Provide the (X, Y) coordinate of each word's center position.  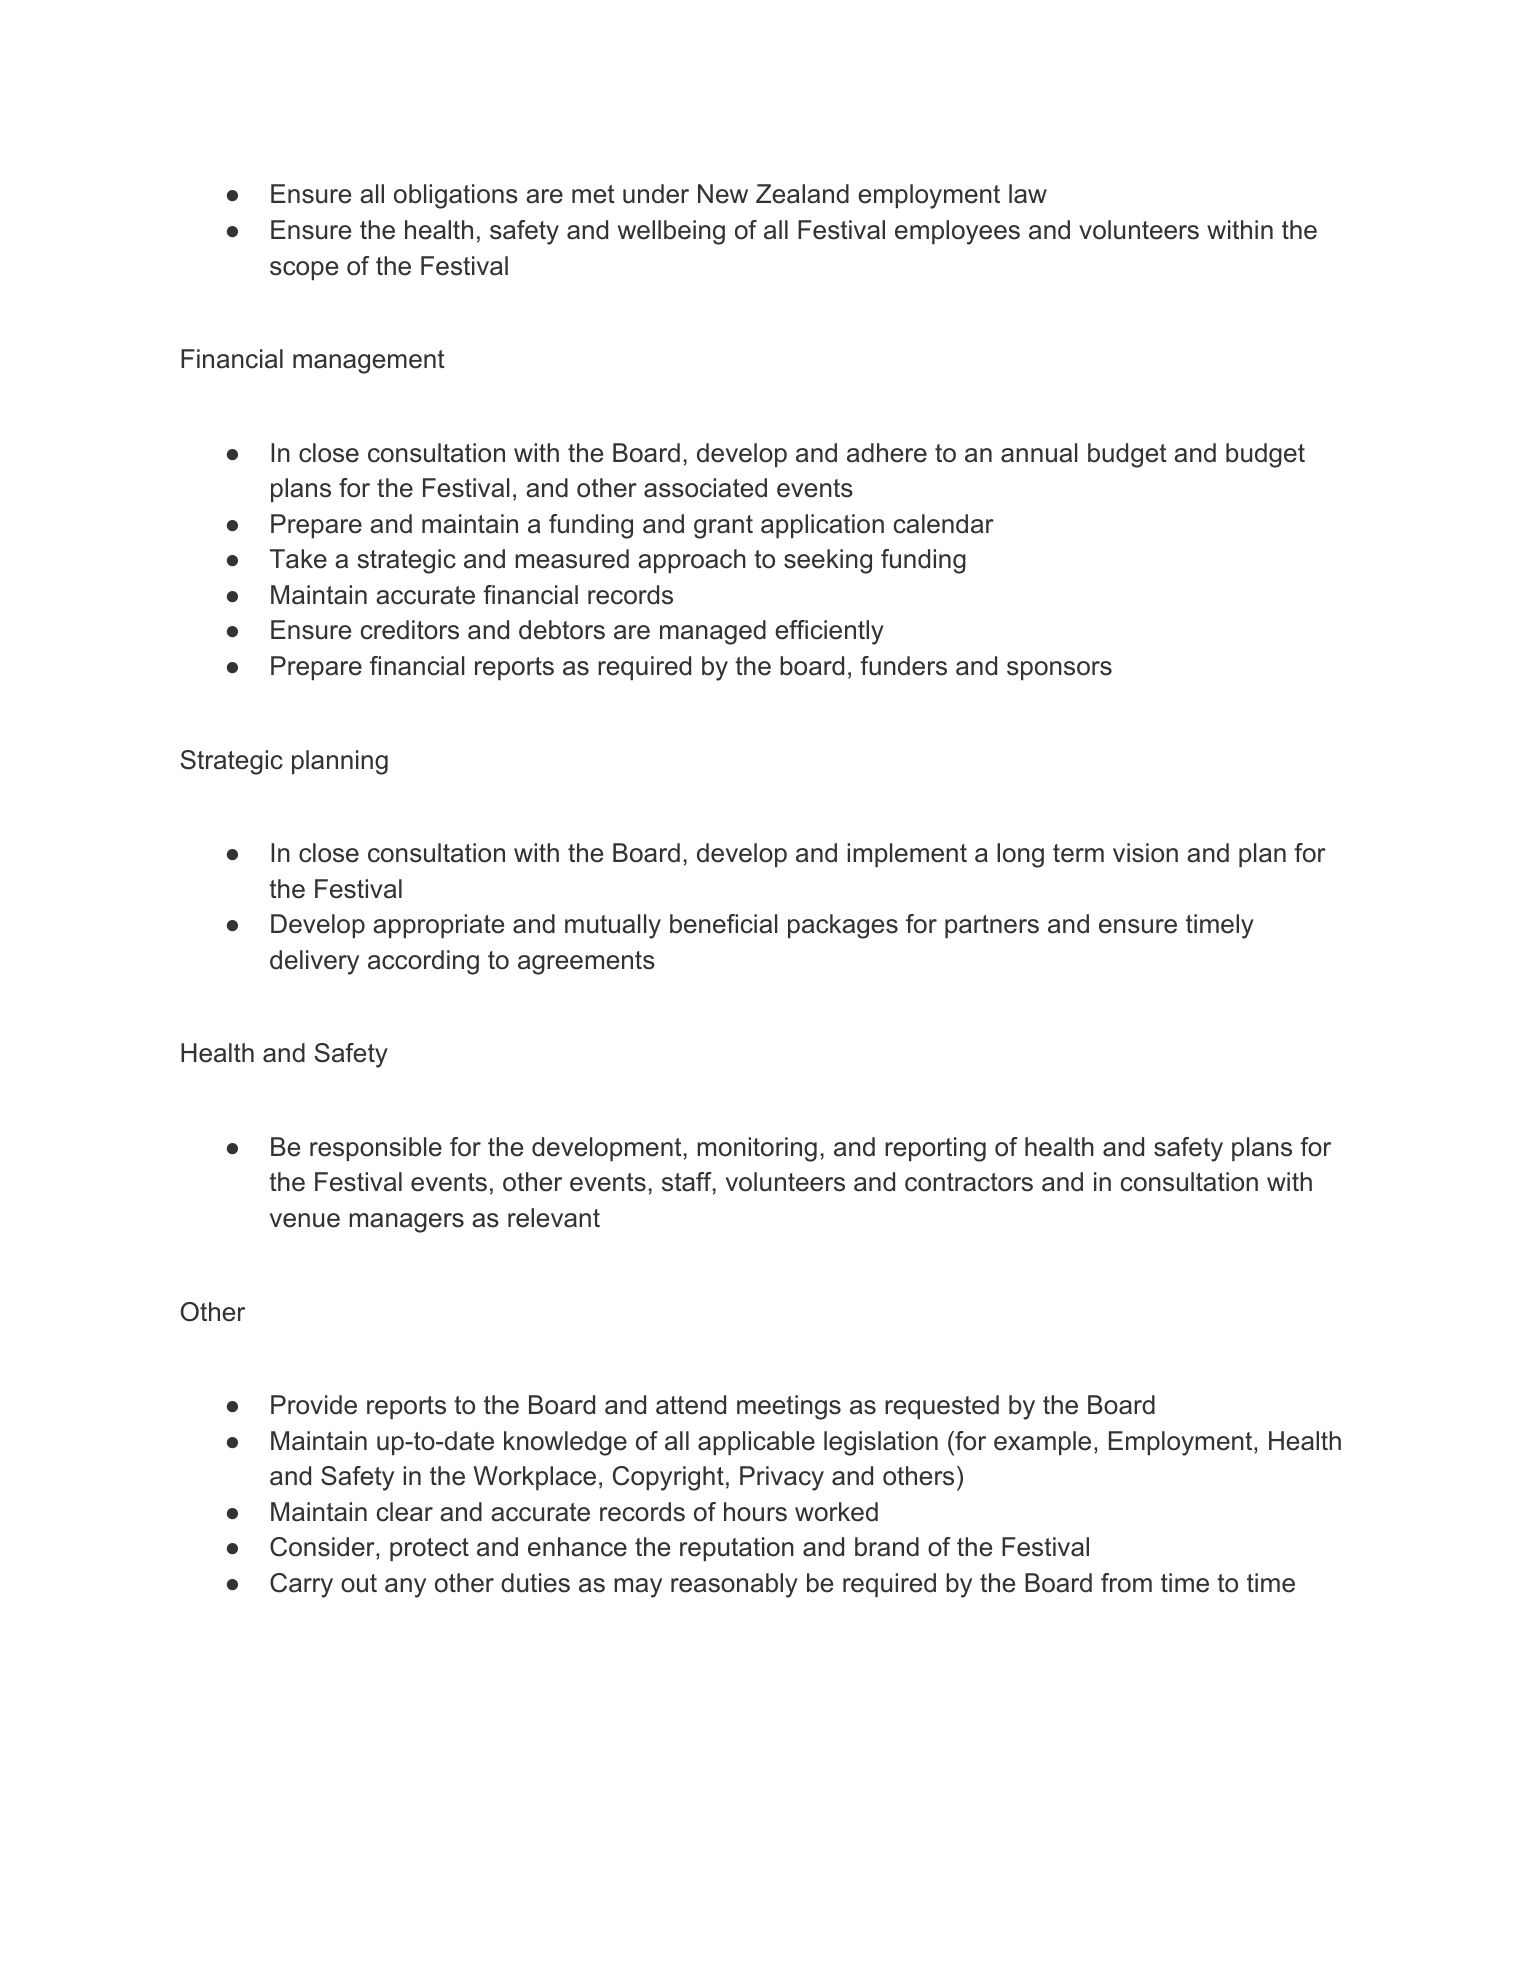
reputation (737, 1549)
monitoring (757, 1149)
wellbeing (671, 232)
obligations (456, 196)
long (1020, 855)
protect (429, 1549)
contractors (969, 1182)
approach (692, 561)
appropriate (438, 926)
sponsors (1059, 670)
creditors (410, 630)
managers (406, 1223)
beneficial (723, 924)
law (1028, 194)
